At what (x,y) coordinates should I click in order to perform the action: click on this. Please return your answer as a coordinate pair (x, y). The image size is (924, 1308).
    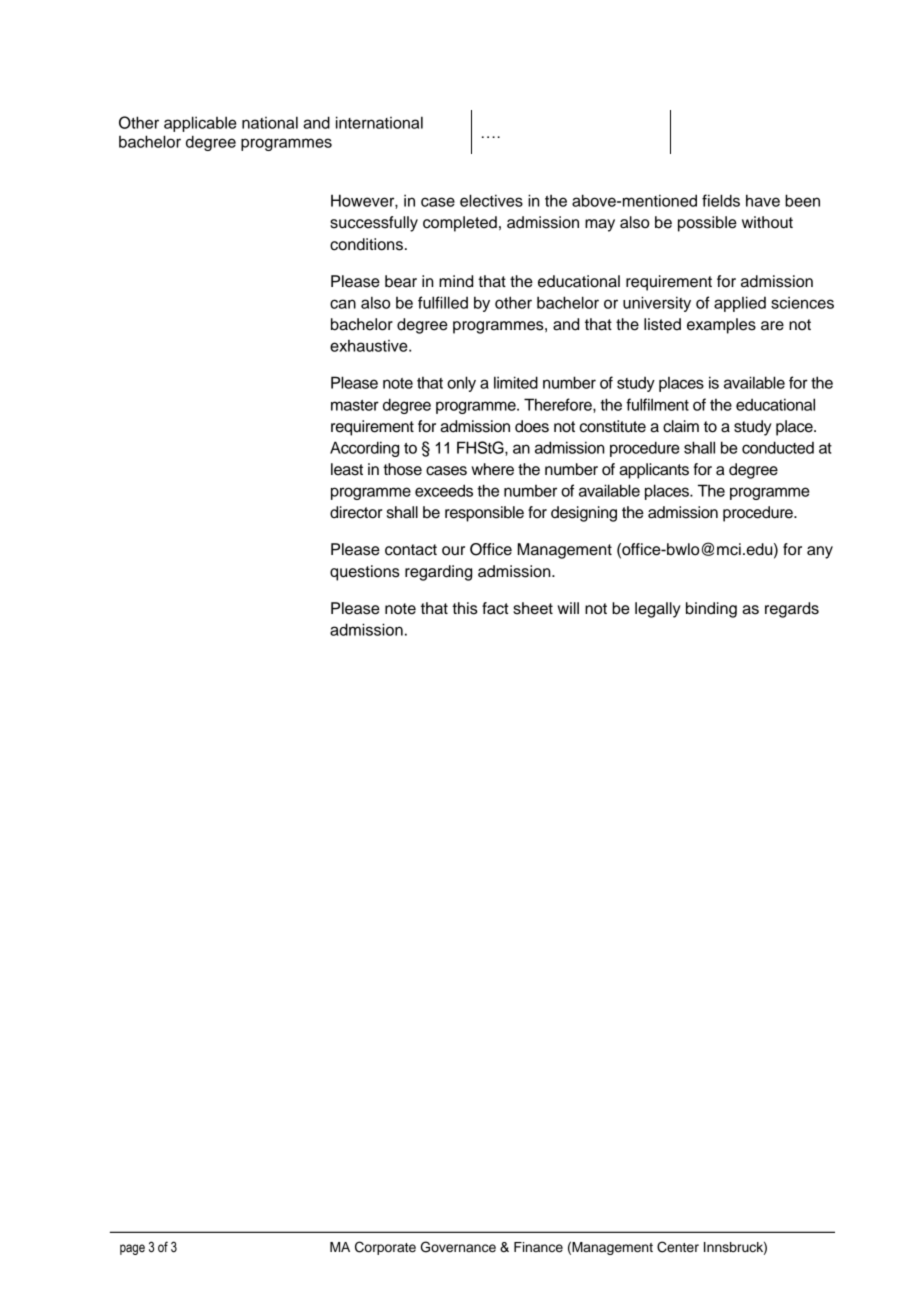
    Looking at the image, I should click on (465, 608).
